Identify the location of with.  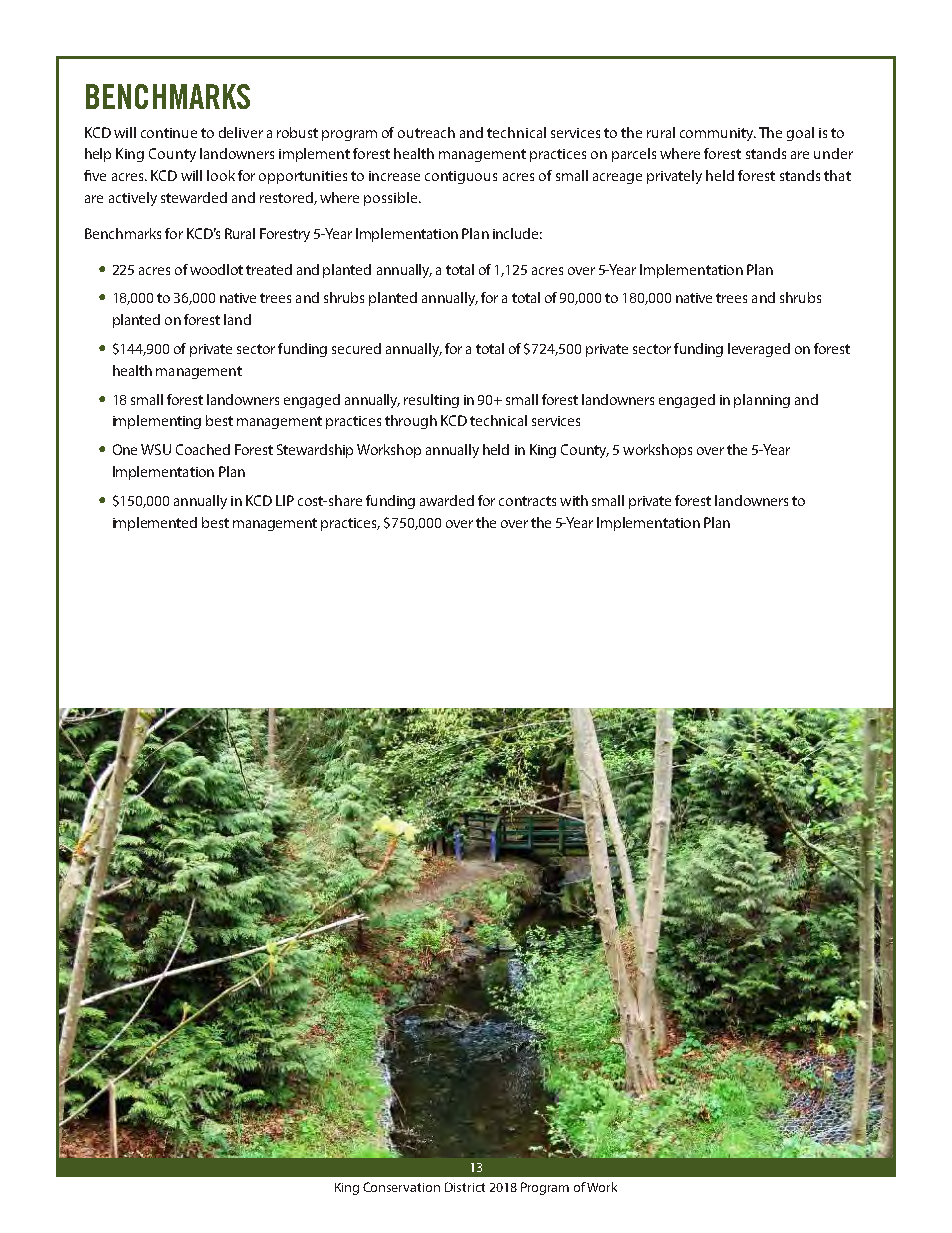
(574, 500).
